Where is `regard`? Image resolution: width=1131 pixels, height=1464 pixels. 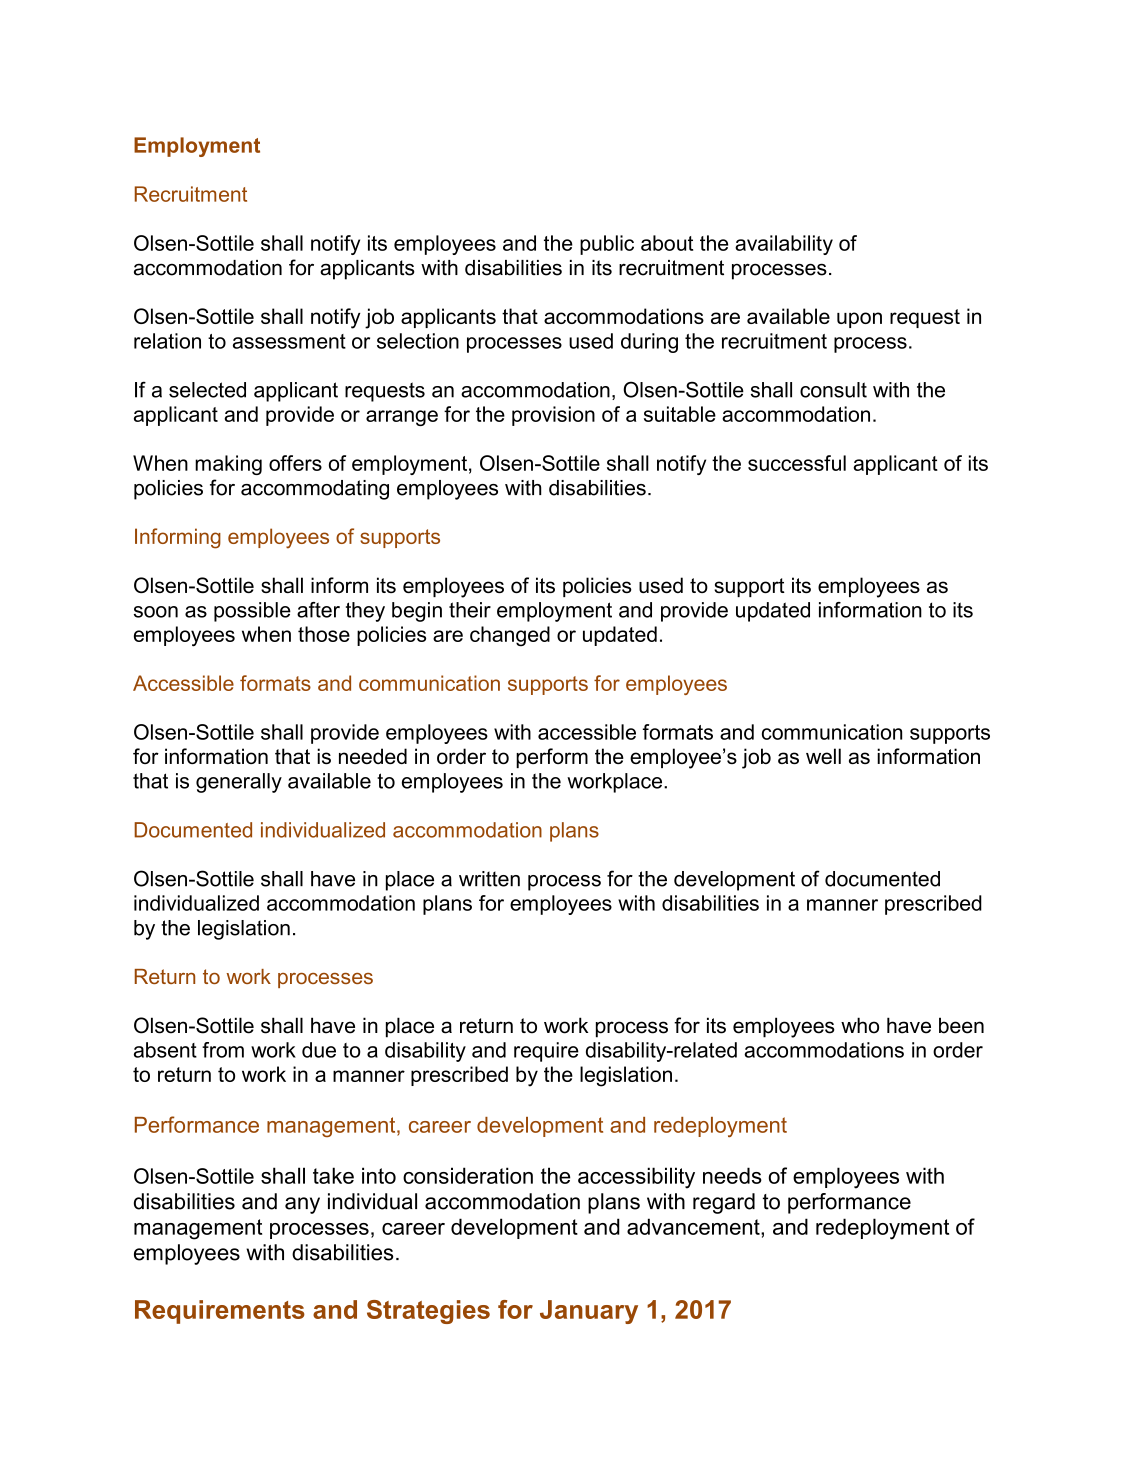
regard is located at coordinates (724, 1203).
